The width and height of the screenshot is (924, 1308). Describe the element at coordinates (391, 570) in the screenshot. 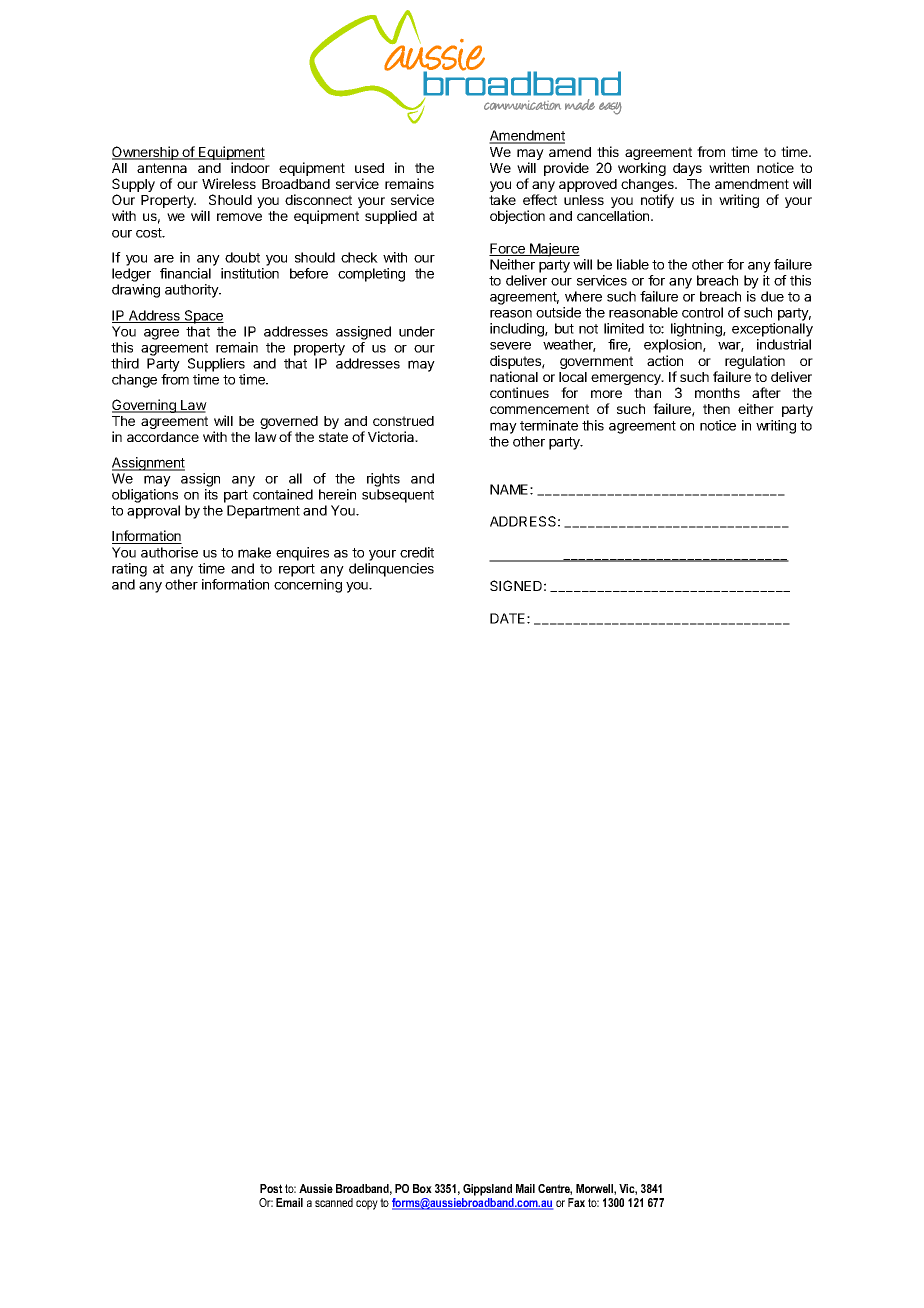

I see `delinquencies` at that location.
